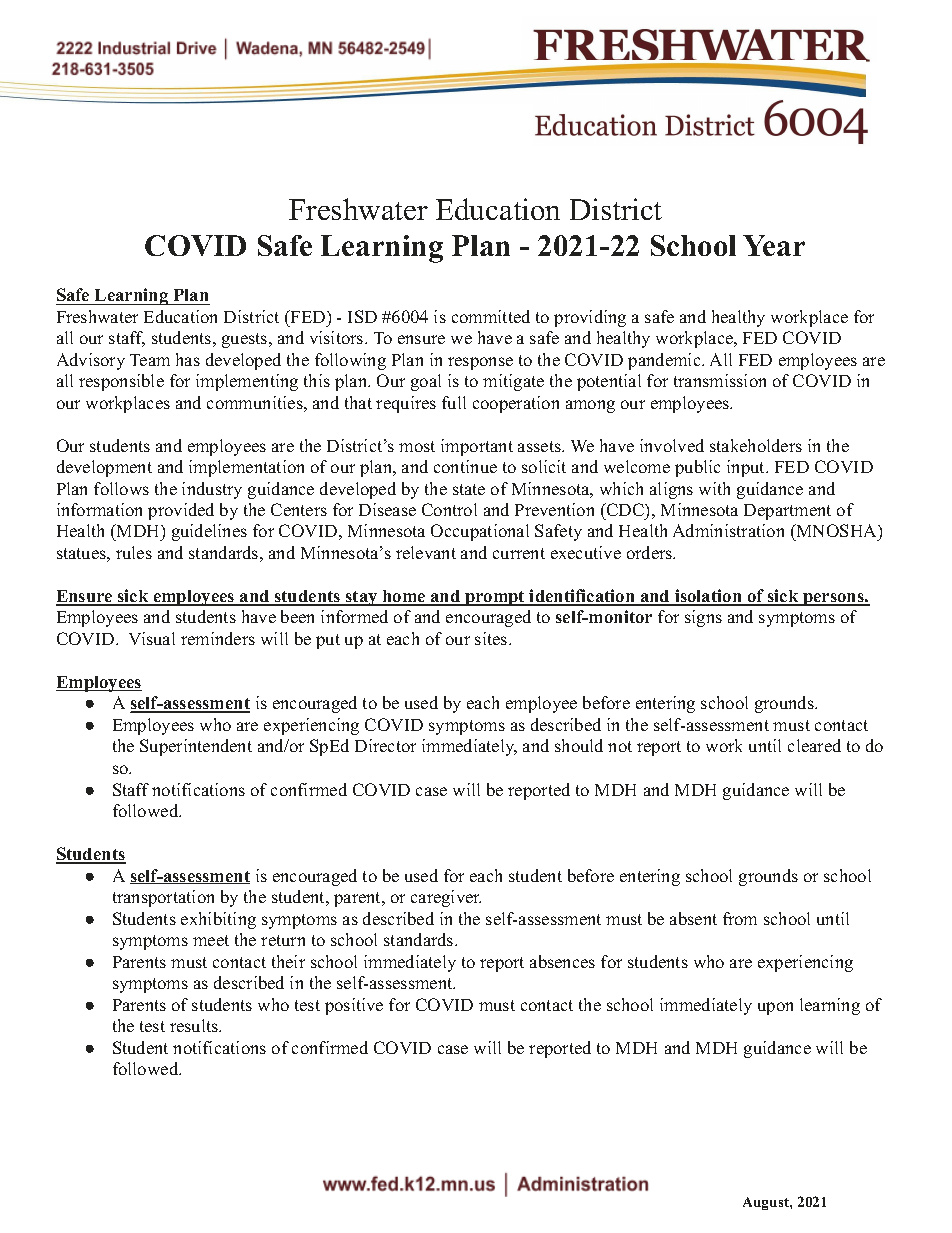  I want to click on signs, so click(703, 618).
